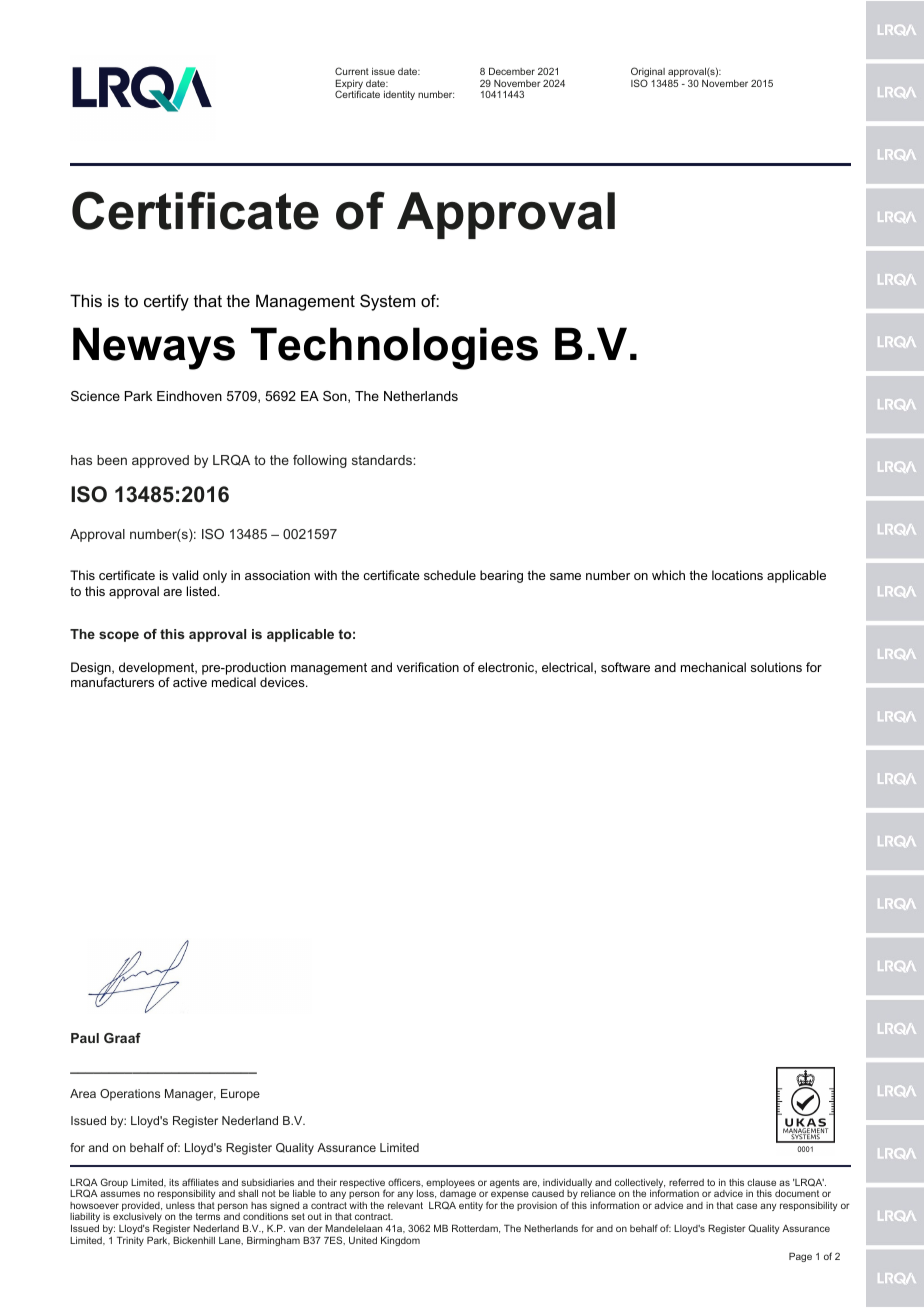  Describe the element at coordinates (240, 1095) in the page. I see `Europe` at that location.
